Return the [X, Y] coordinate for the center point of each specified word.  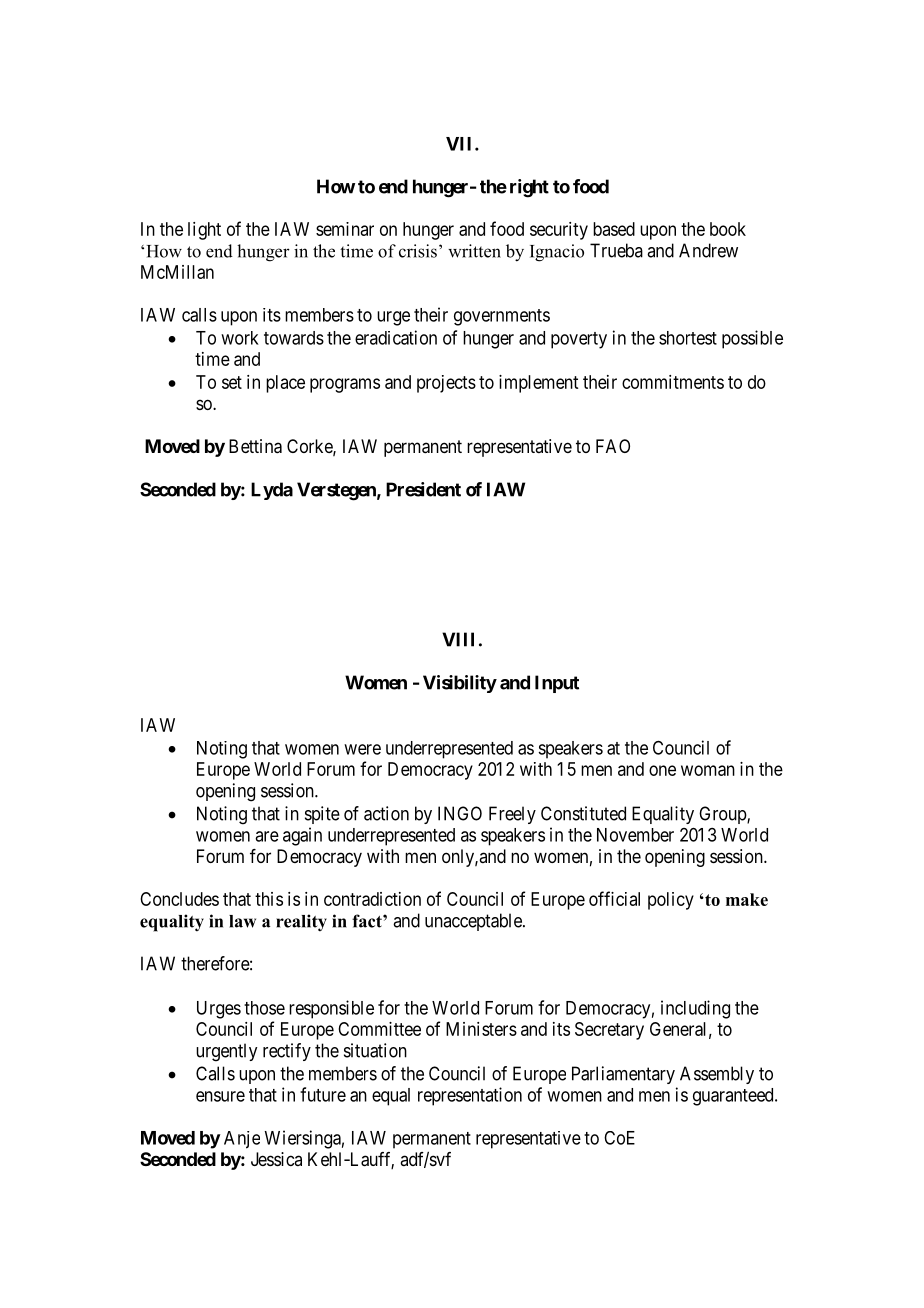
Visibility [460, 684]
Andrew [708, 250]
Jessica [276, 1159]
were [362, 749]
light [204, 231]
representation [470, 1096]
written [474, 251]
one [662, 770]
